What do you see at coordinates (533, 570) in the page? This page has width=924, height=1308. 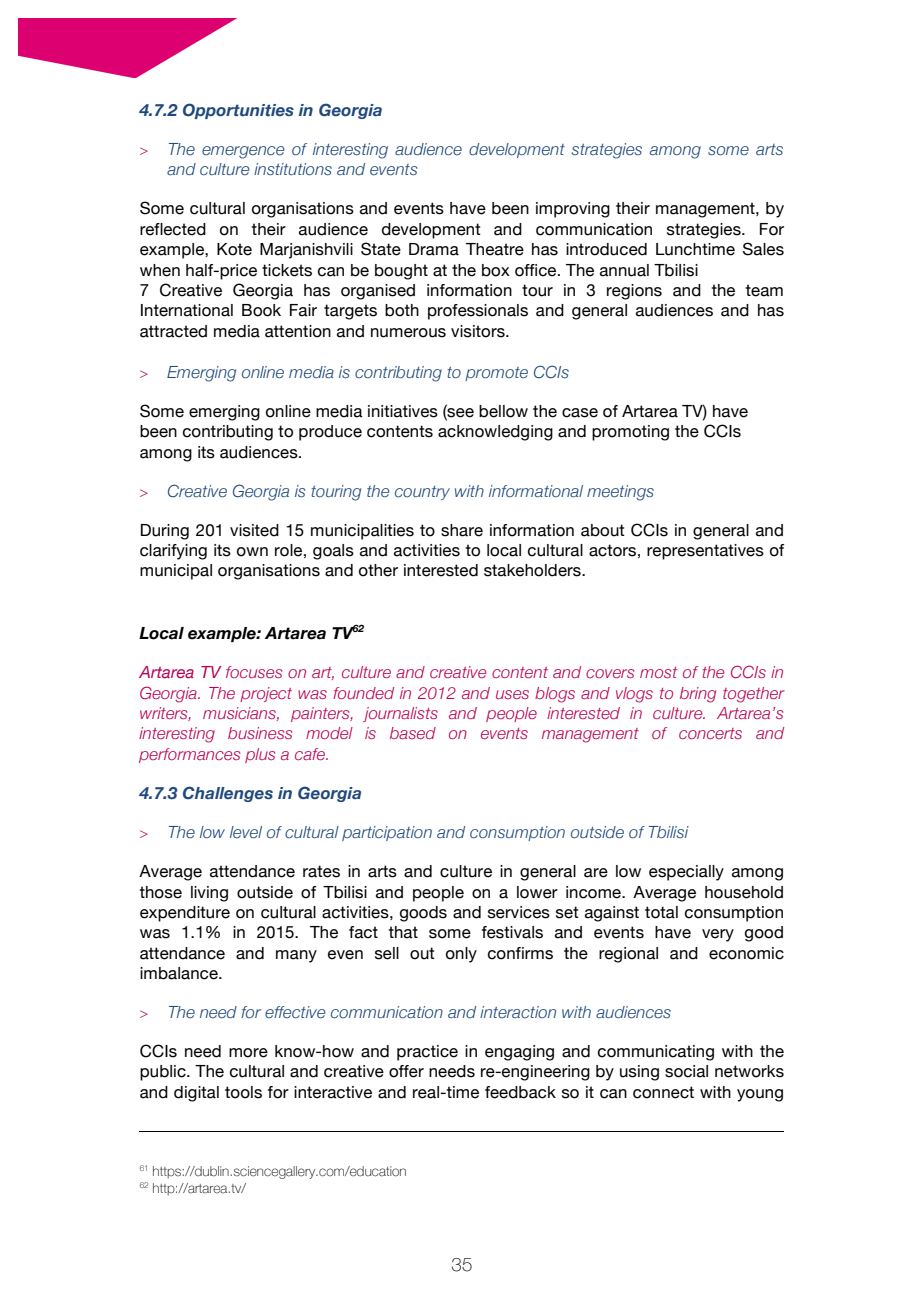 I see `stakeholders` at bounding box center [533, 570].
